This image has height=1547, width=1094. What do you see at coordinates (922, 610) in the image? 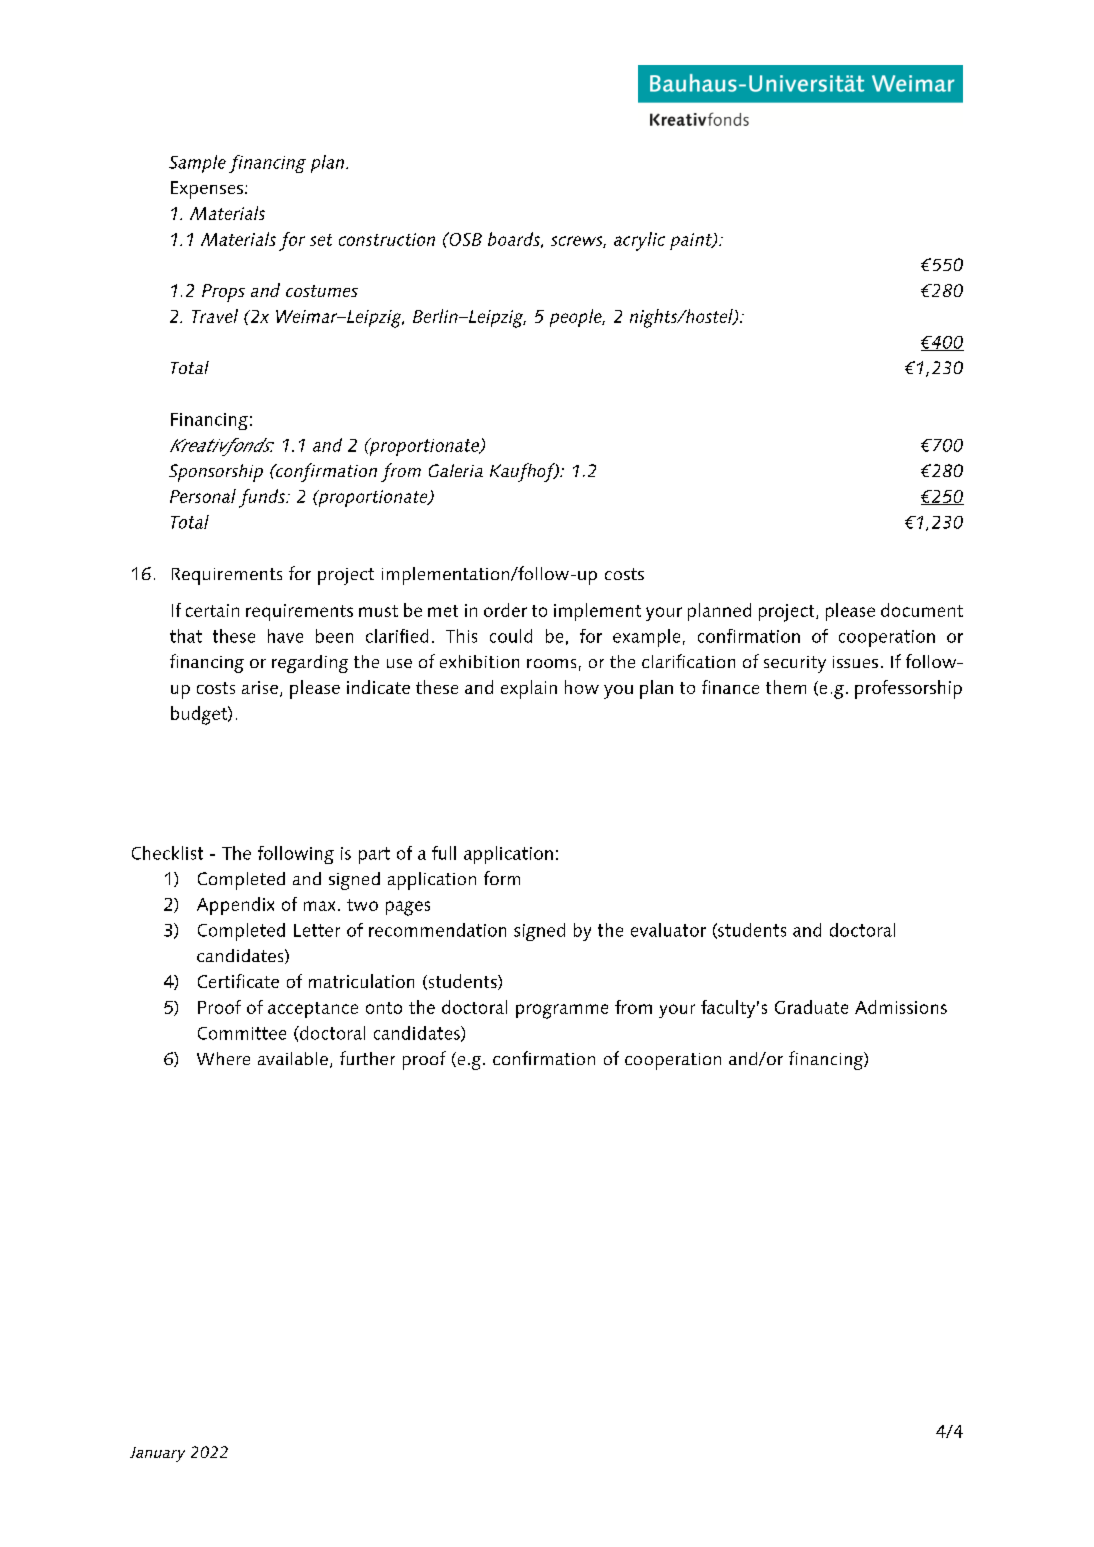
I see `document` at bounding box center [922, 610].
